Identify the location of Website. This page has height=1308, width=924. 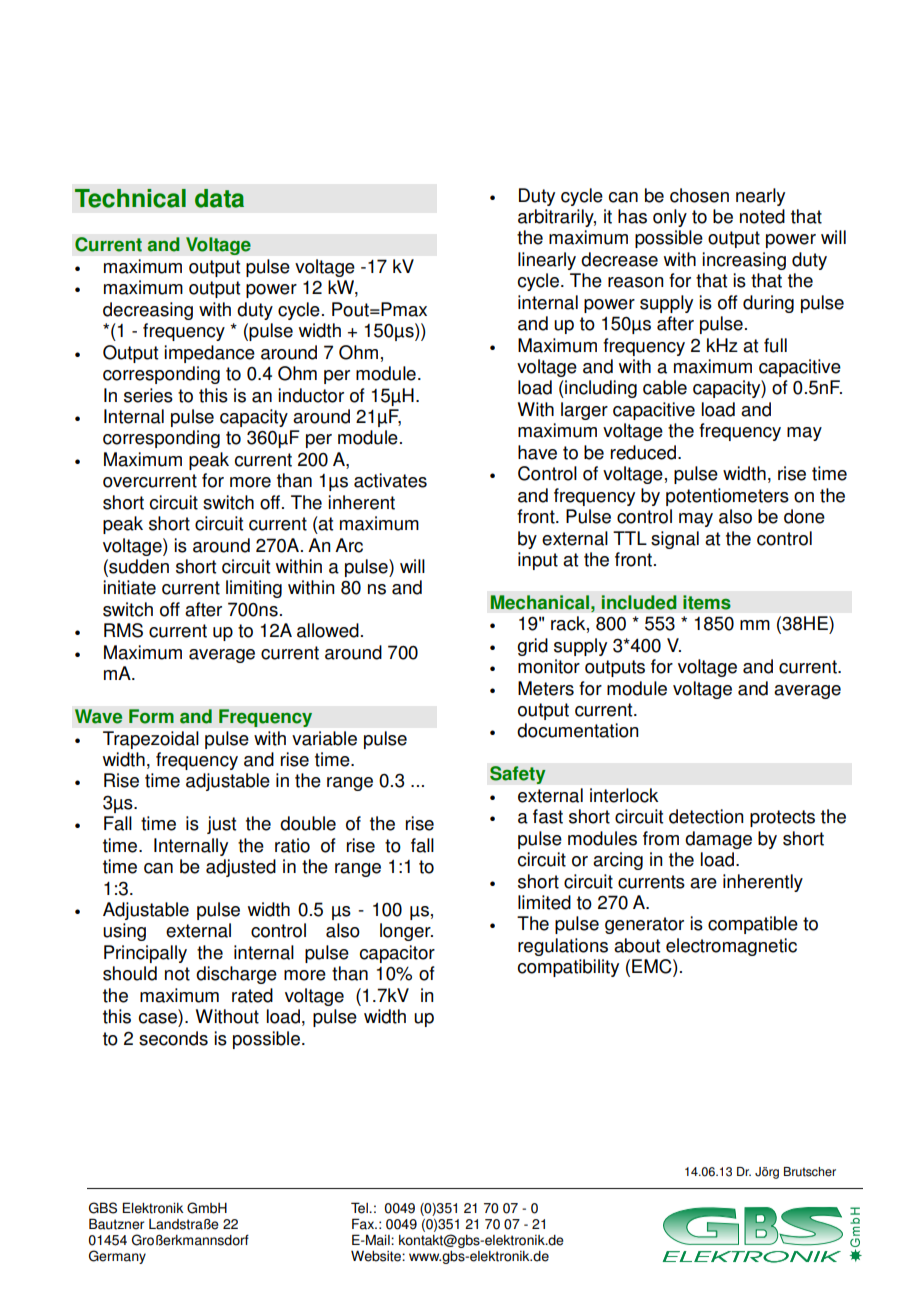
(377, 1256).
